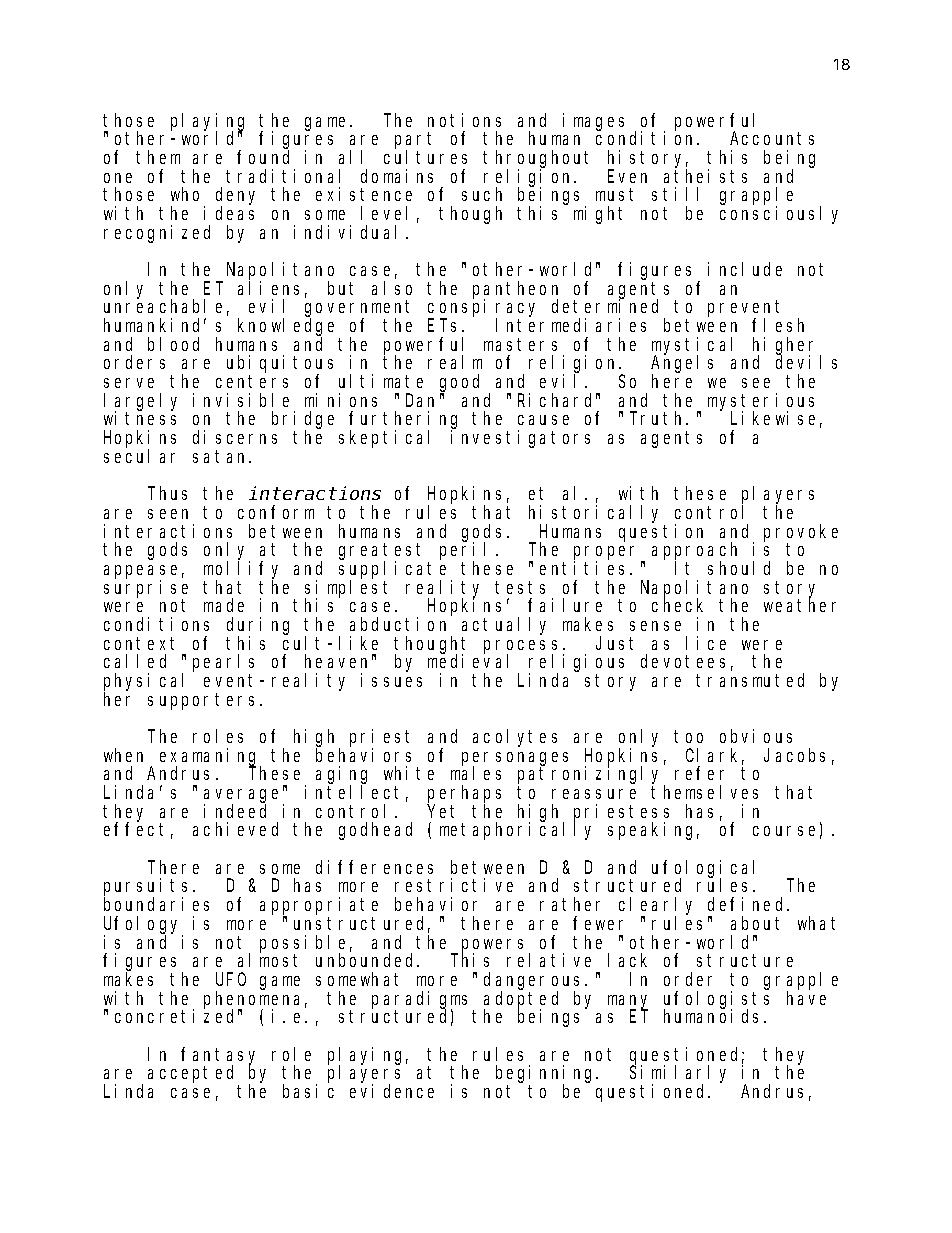 Image resolution: width=952 pixels, height=1233 pixels. I want to click on proper, so click(608, 554).
